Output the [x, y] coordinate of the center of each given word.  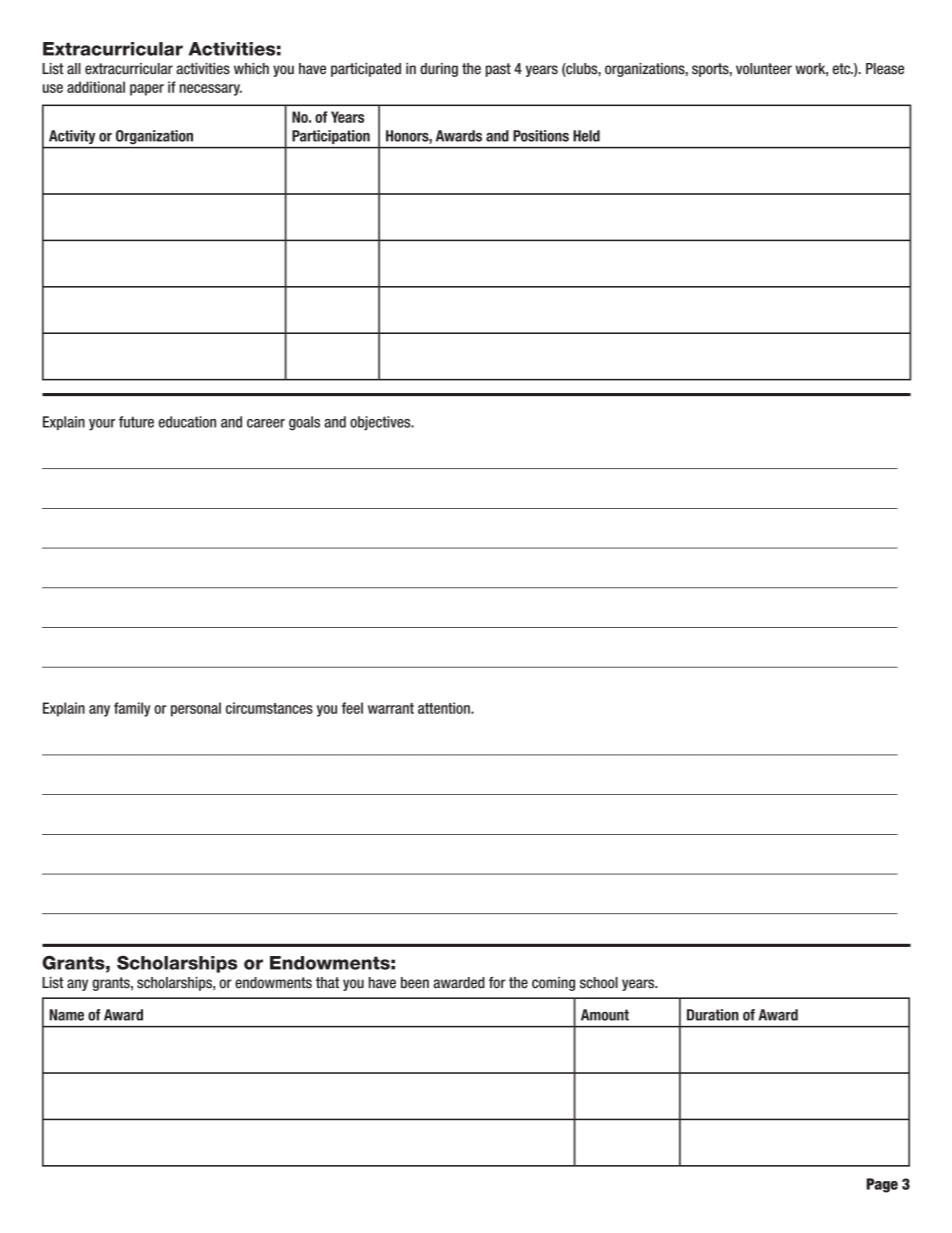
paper [147, 90]
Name [66, 1015]
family [132, 709]
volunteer [764, 69]
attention [445, 708]
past [498, 70]
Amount [605, 1015]
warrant [391, 708]
